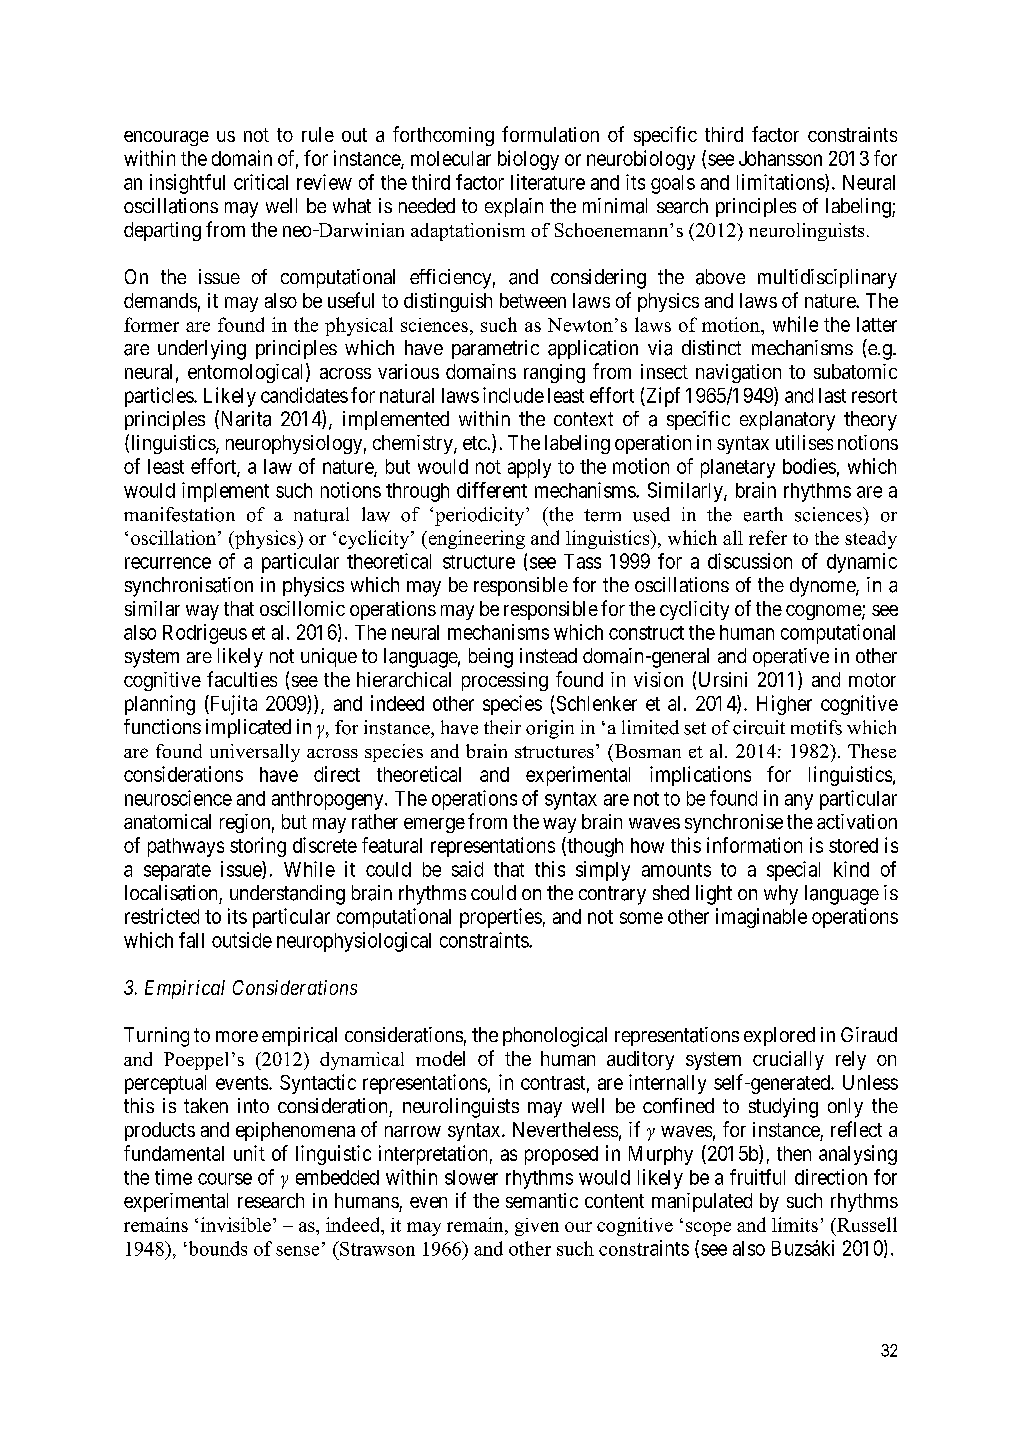 This screenshot has height=1445, width=1021. What do you see at coordinates (258, 847) in the screenshot?
I see `storing` at bounding box center [258, 847].
